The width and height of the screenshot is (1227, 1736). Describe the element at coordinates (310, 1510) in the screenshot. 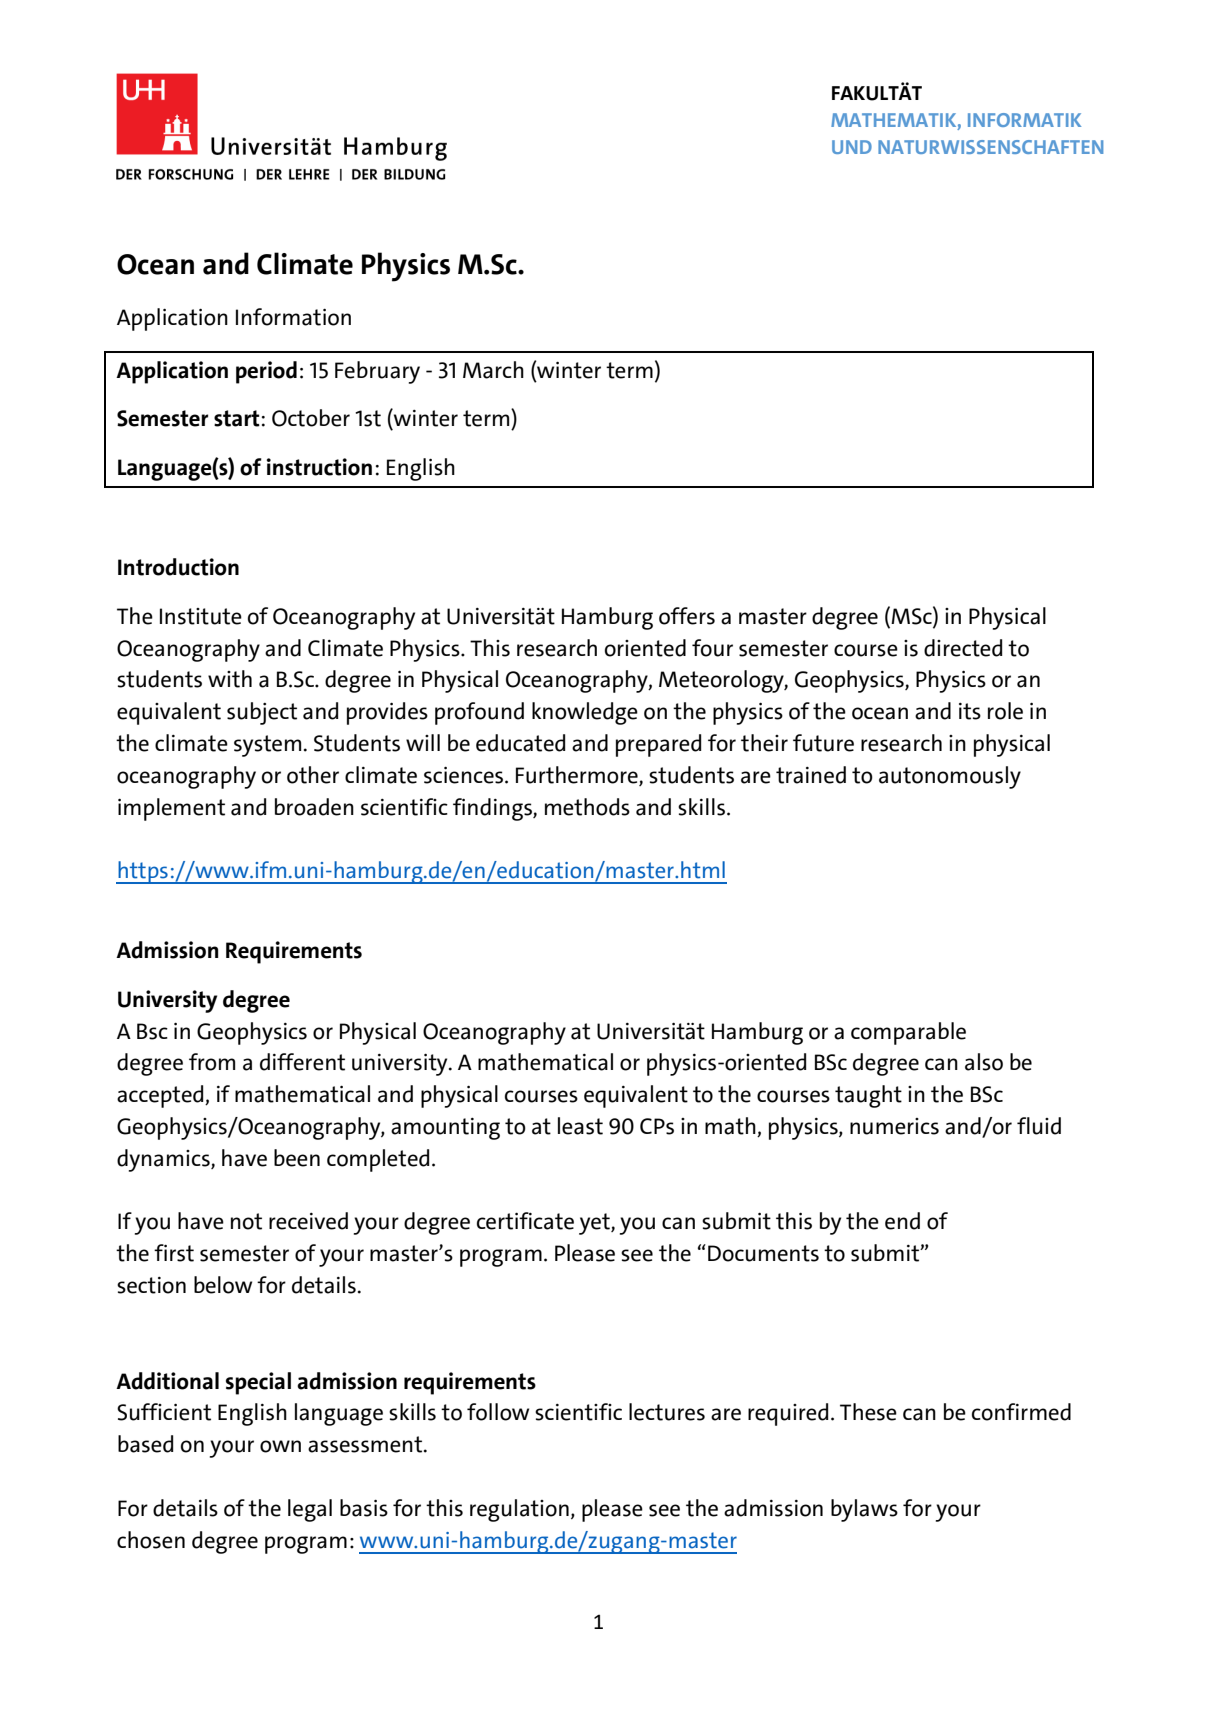

I see `legal` at that location.
